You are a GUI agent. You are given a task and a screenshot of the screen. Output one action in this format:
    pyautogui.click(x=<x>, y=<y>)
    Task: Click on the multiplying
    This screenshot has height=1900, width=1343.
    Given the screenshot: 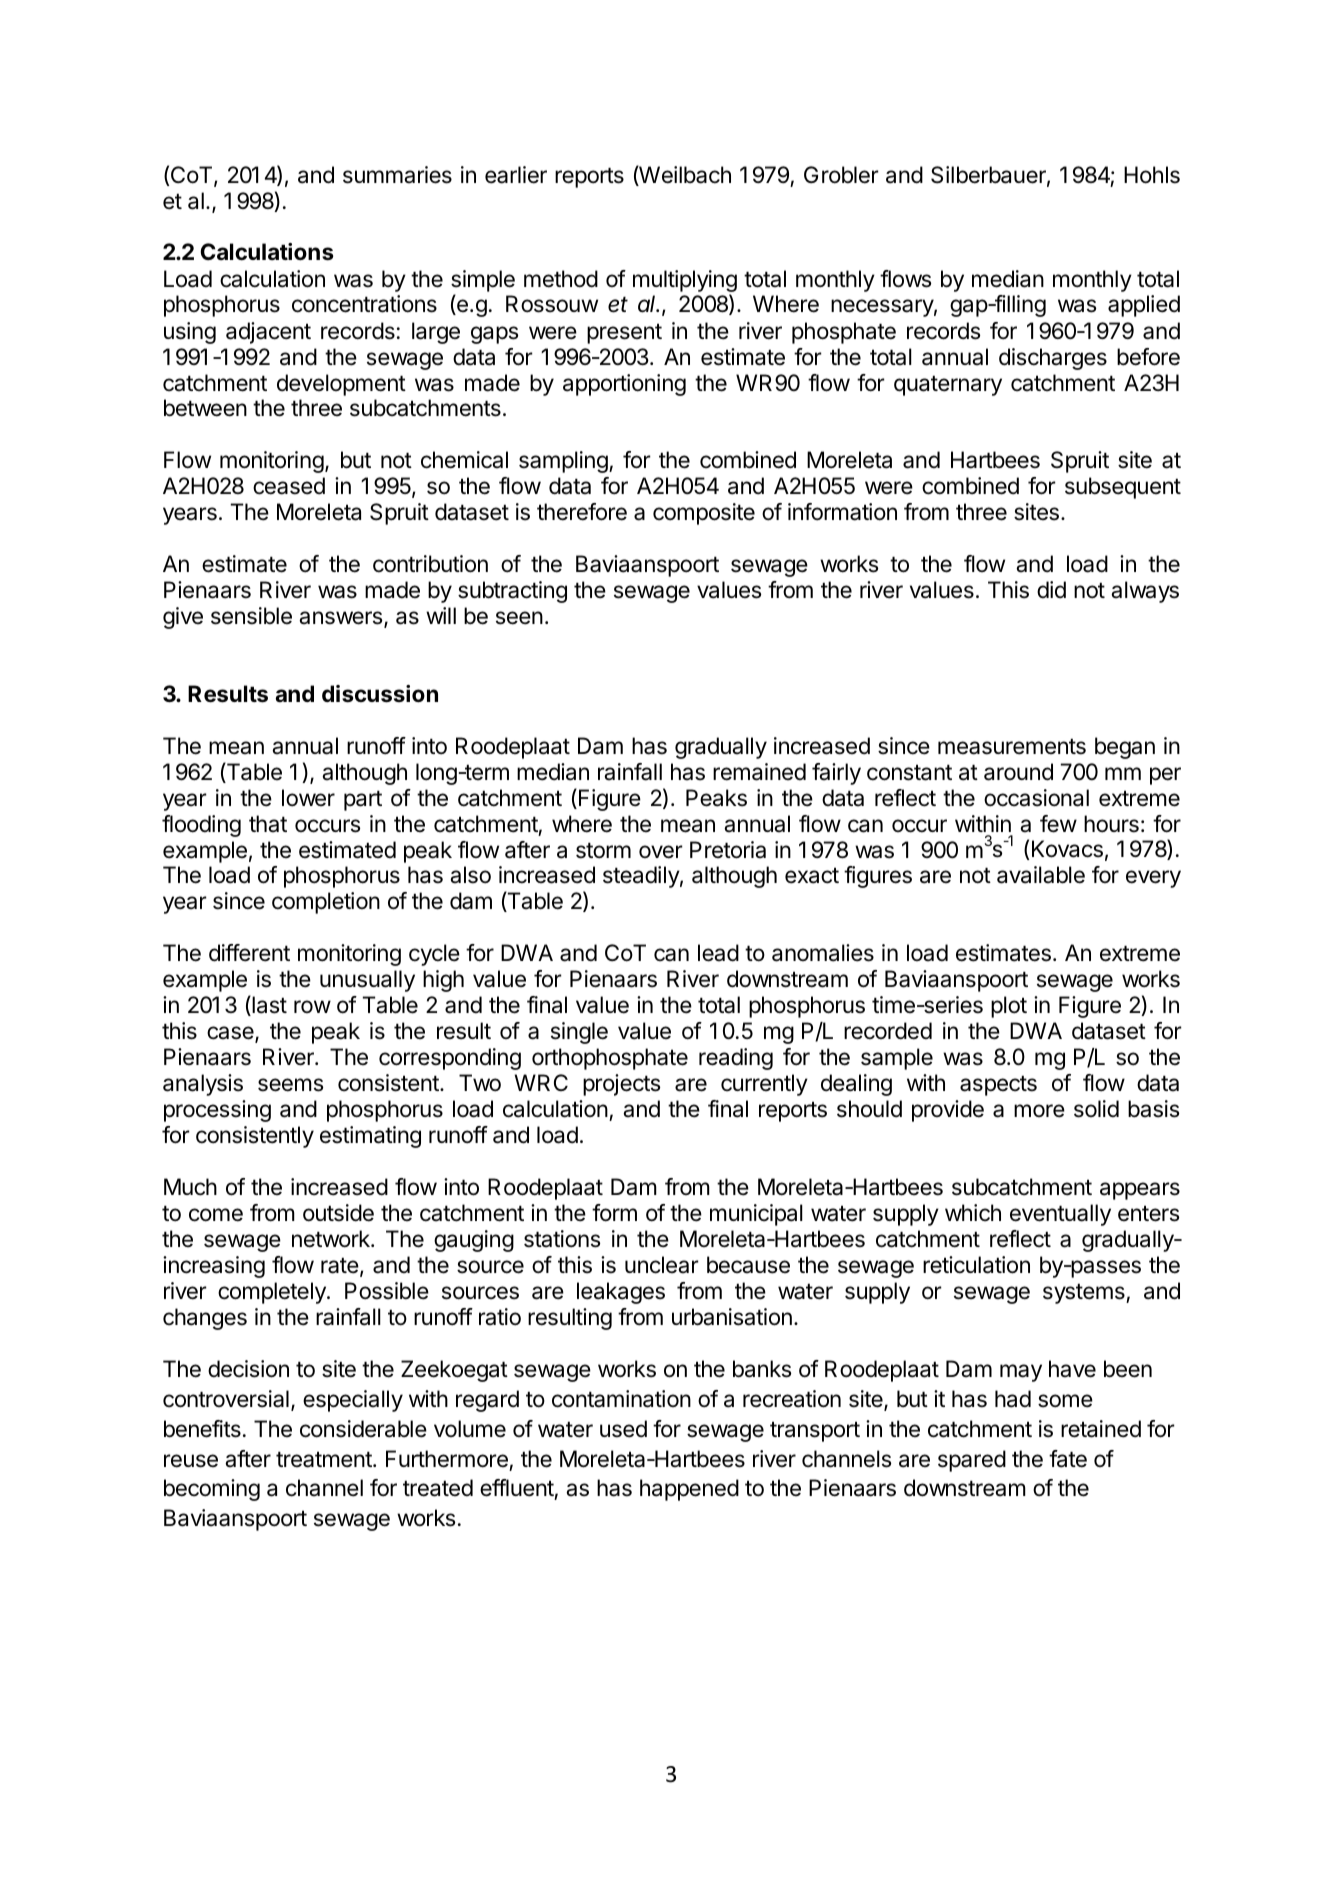 What is the action you would take?
    pyautogui.click(x=685, y=281)
